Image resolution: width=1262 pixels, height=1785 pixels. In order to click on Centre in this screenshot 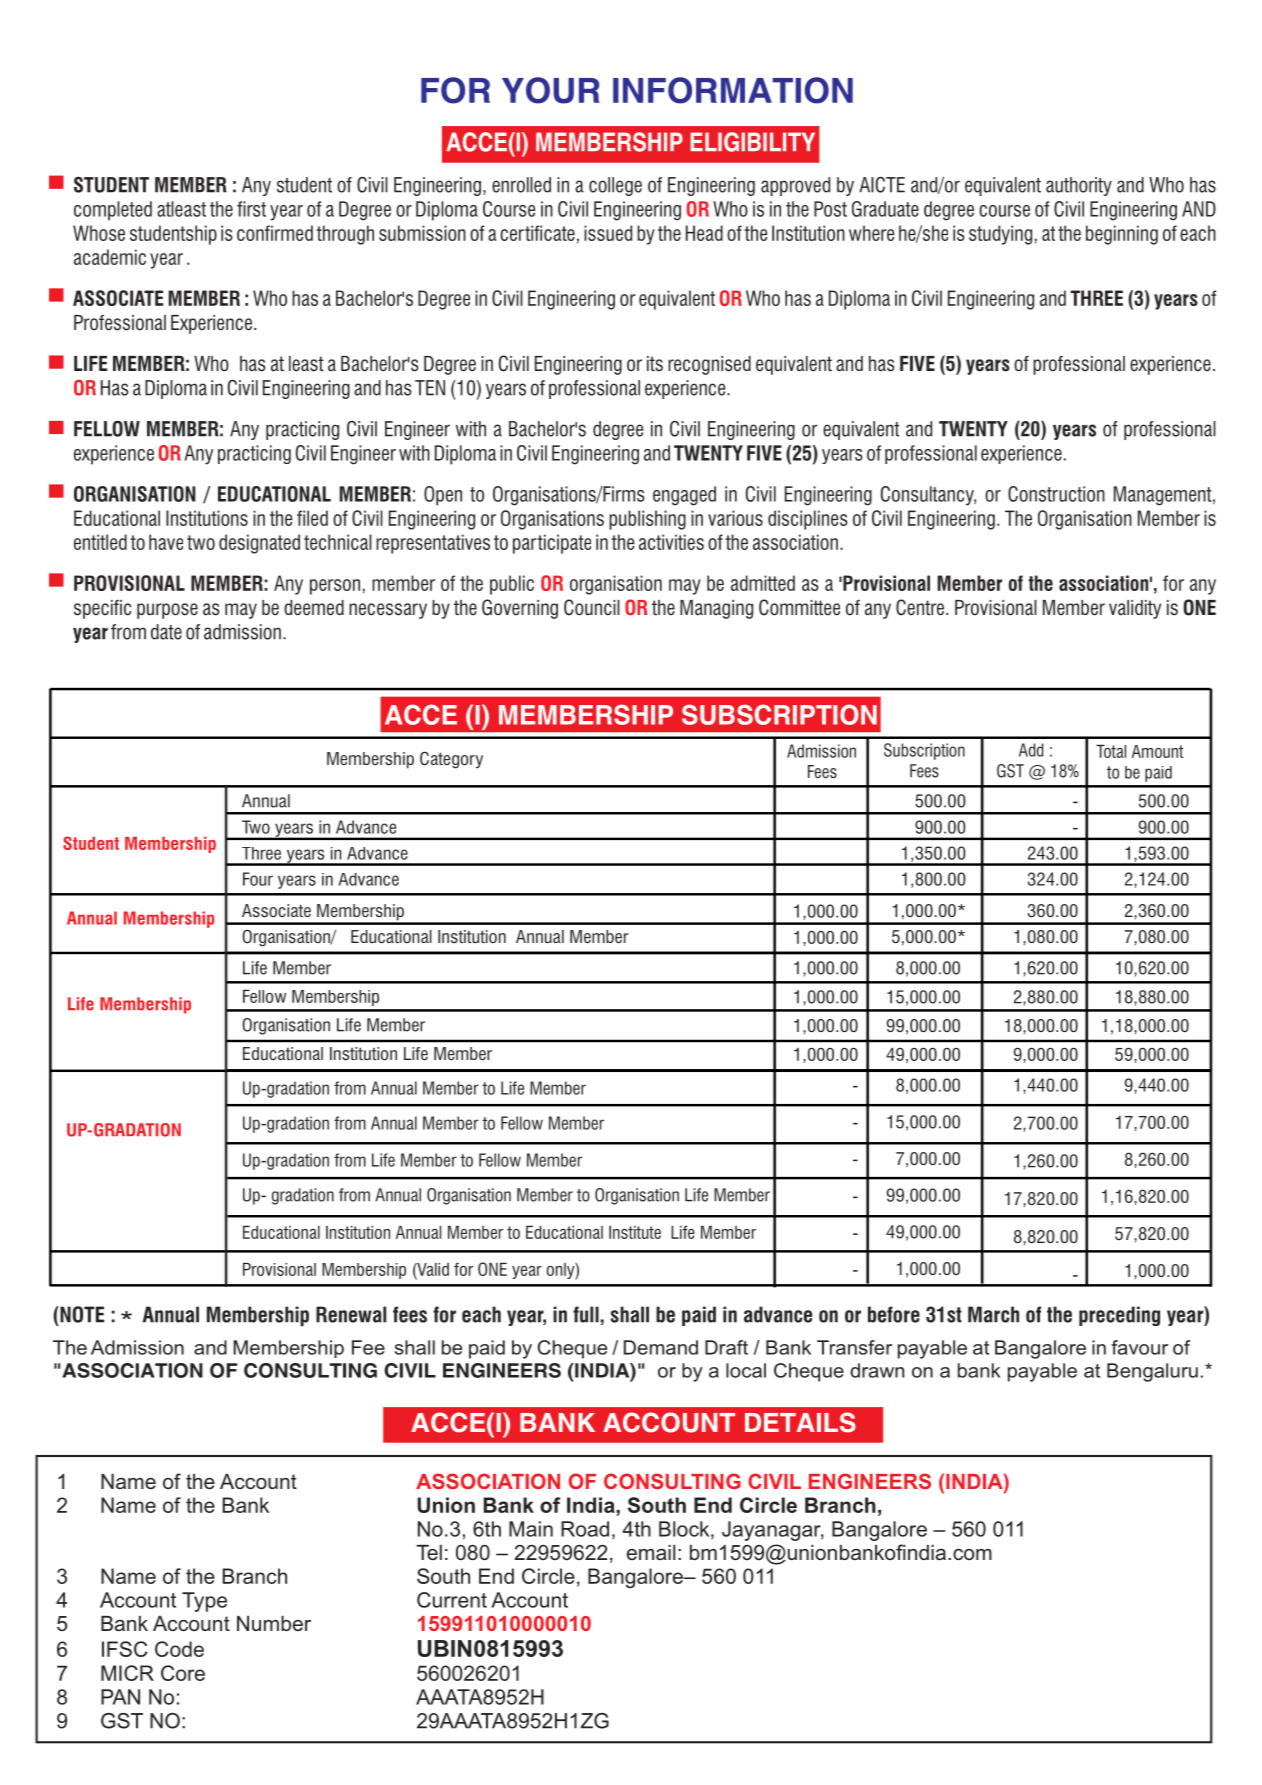, I will do `click(920, 607)`.
